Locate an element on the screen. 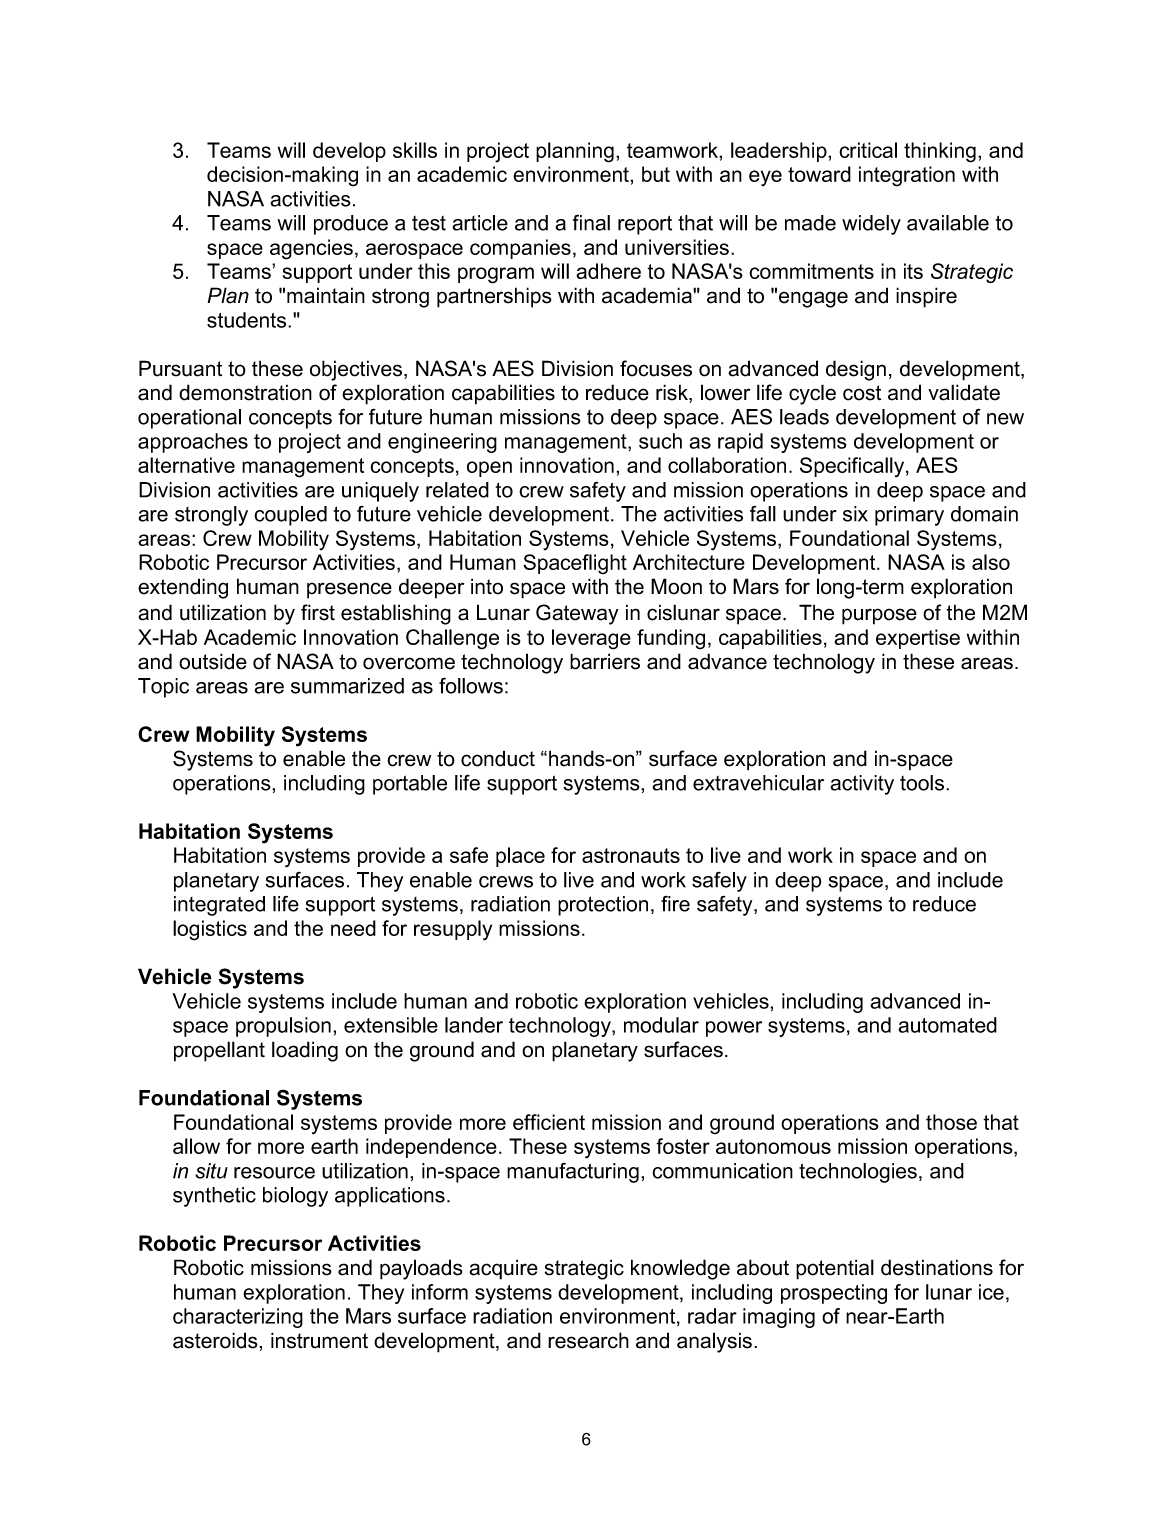  agencies is located at coordinates (311, 249).
